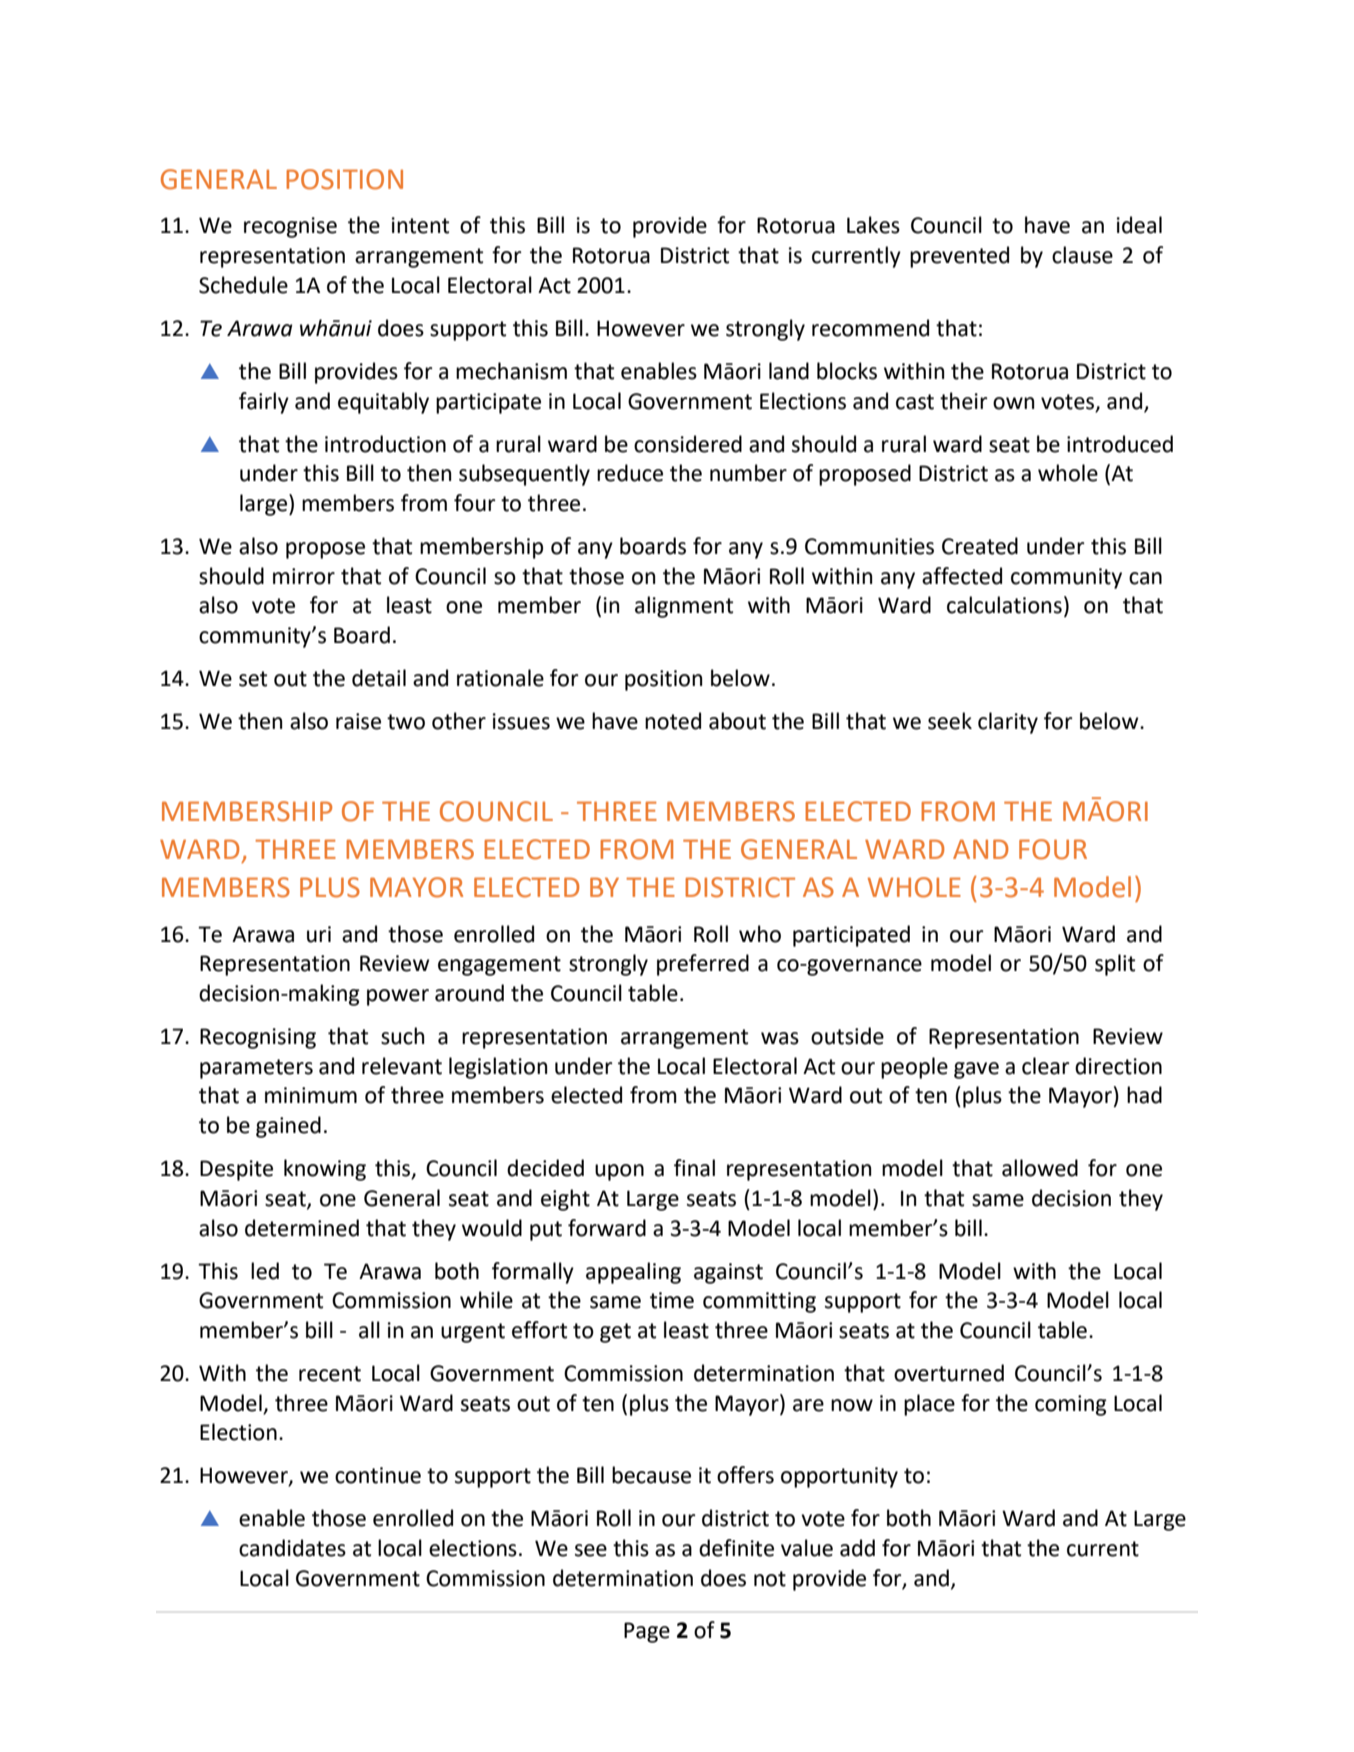 The image size is (1354, 1752). Describe the element at coordinates (292, 1548) in the screenshot. I see `candidates` at that location.
